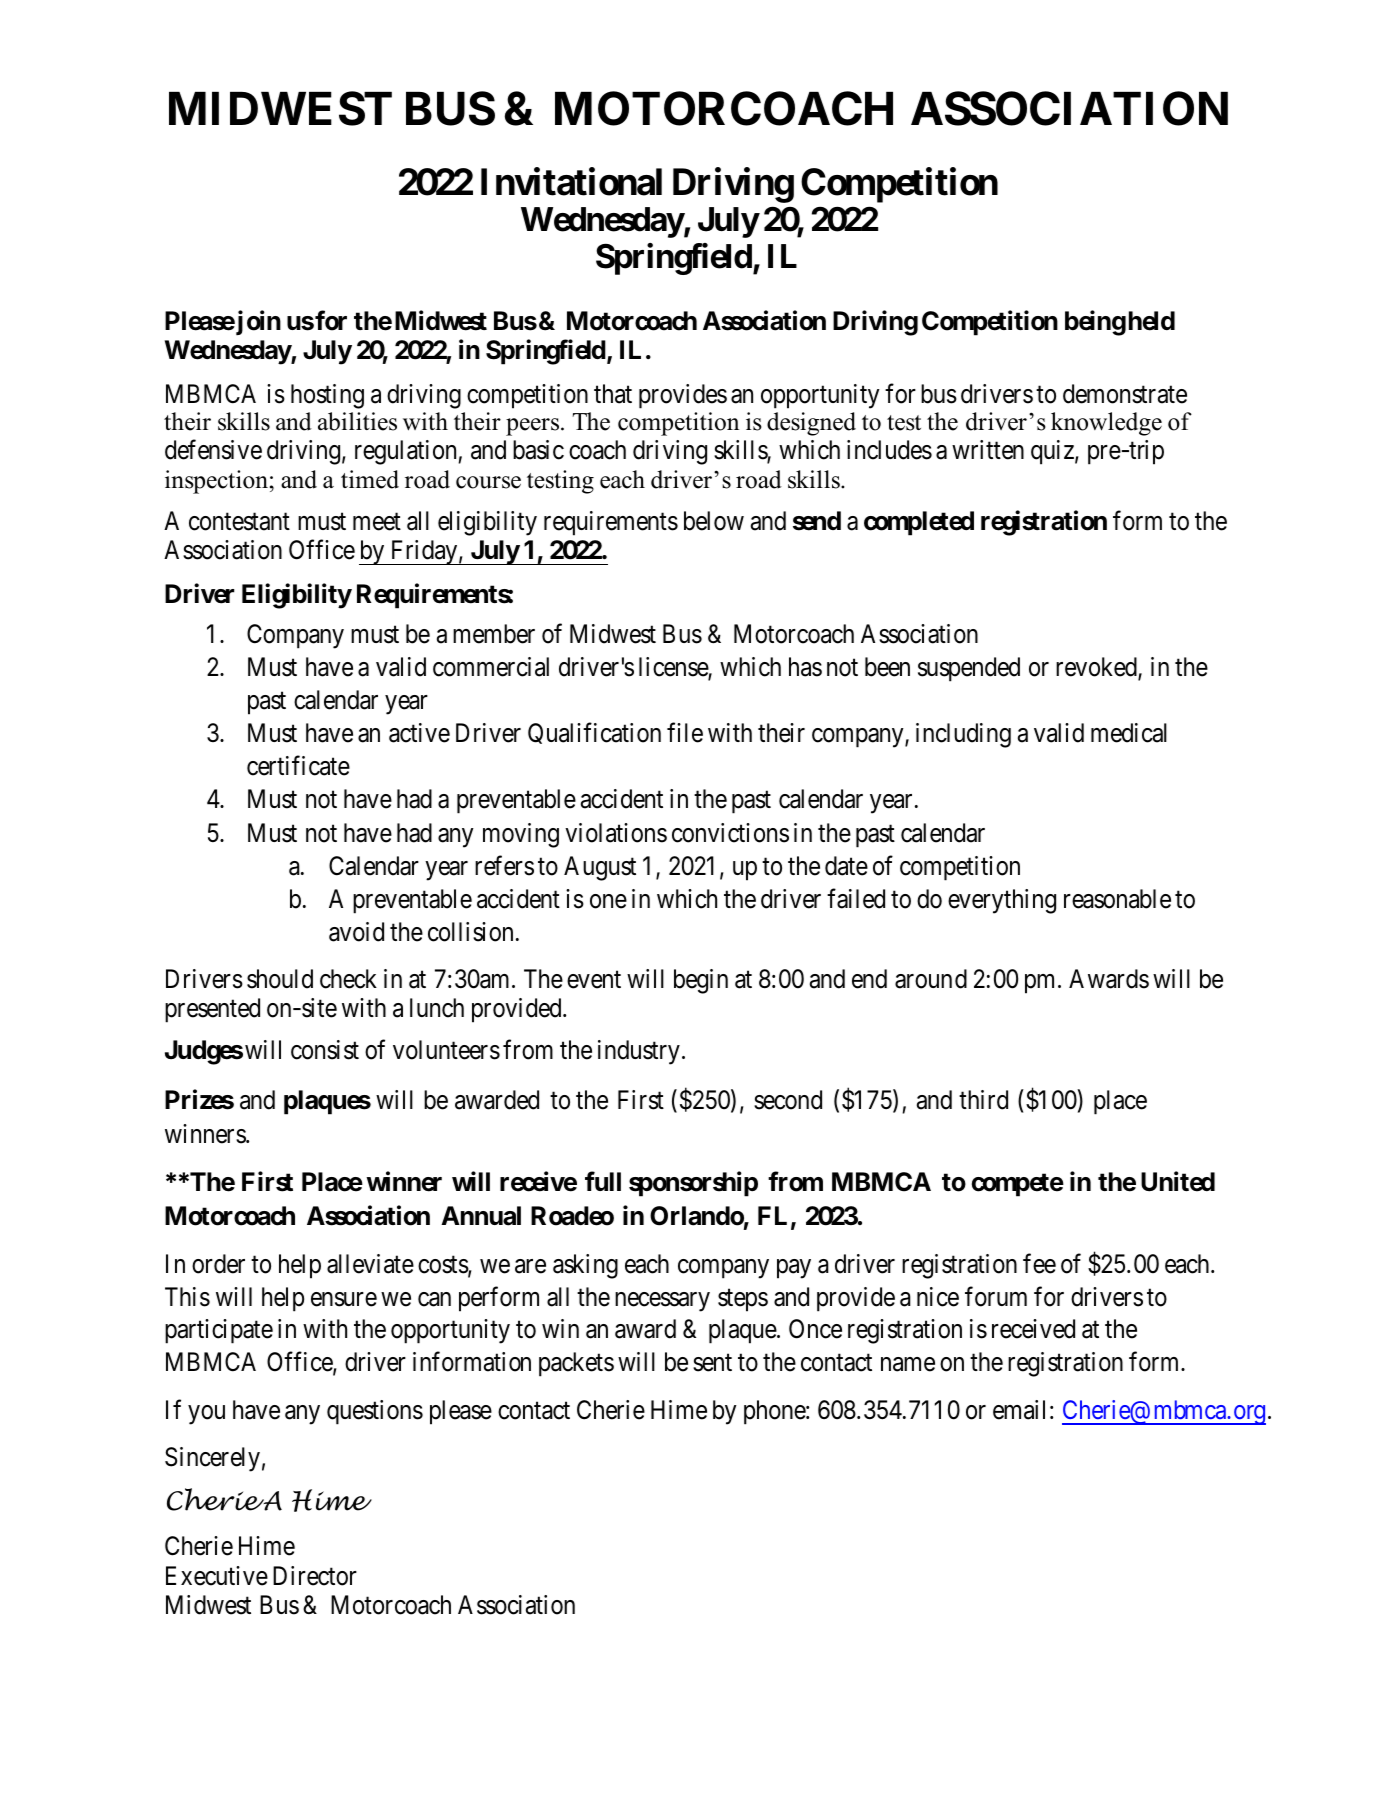  What do you see at coordinates (327, 396) in the screenshot?
I see `hosting` at bounding box center [327, 396].
